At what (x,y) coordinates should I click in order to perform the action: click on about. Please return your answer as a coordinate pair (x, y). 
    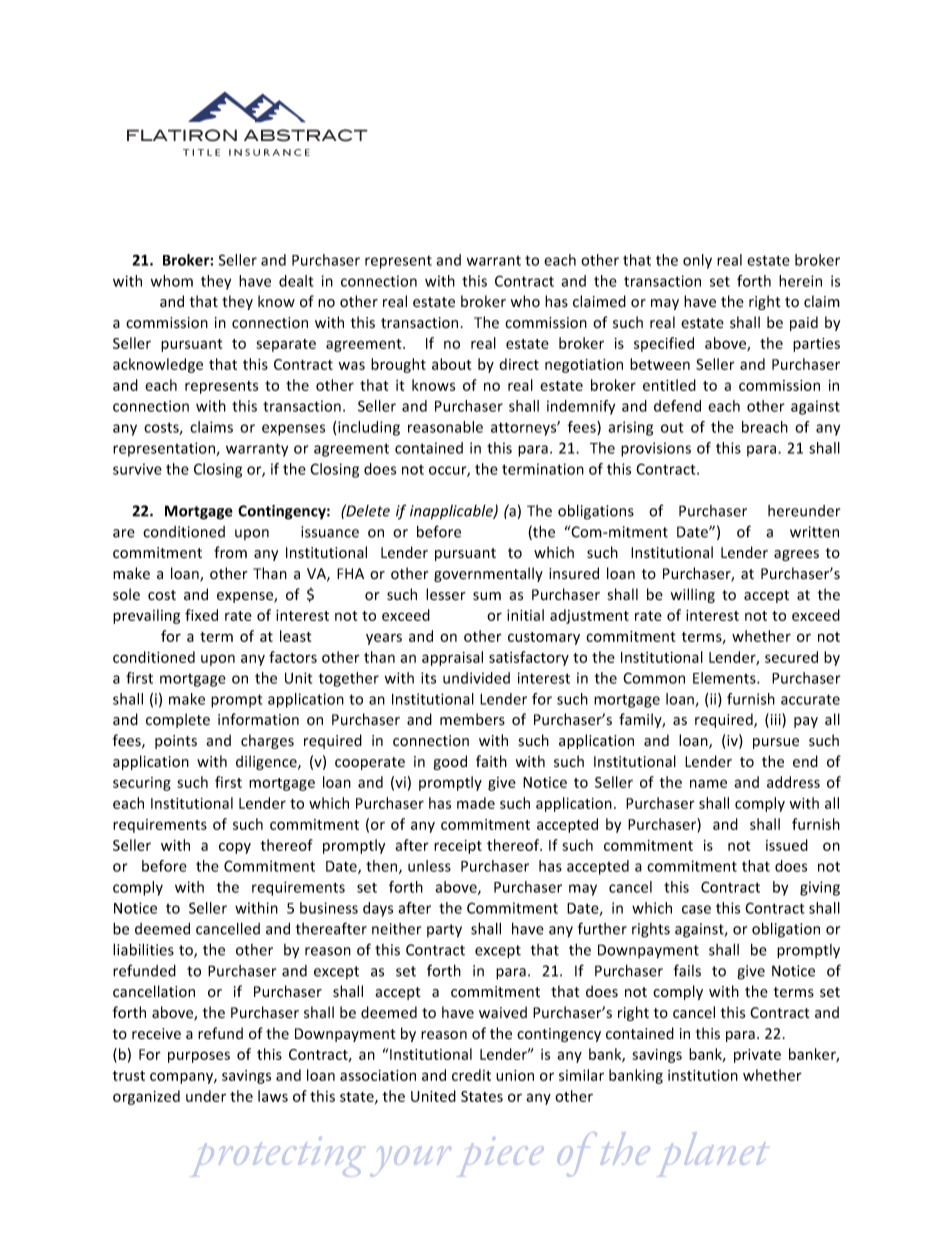
    Looking at the image, I should click on (452, 364).
